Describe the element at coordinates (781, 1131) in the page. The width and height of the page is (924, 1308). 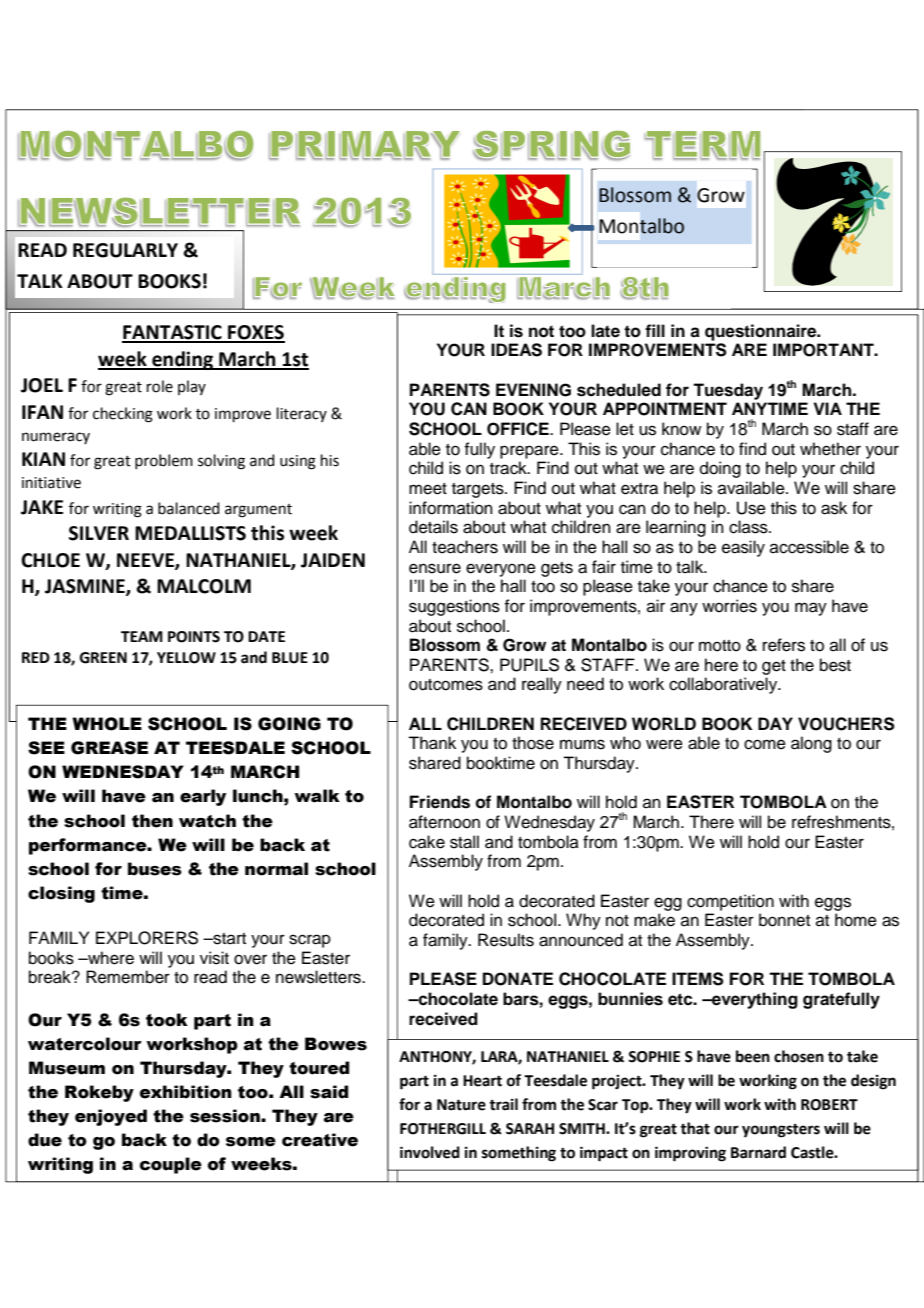
I see `youngsters` at that location.
